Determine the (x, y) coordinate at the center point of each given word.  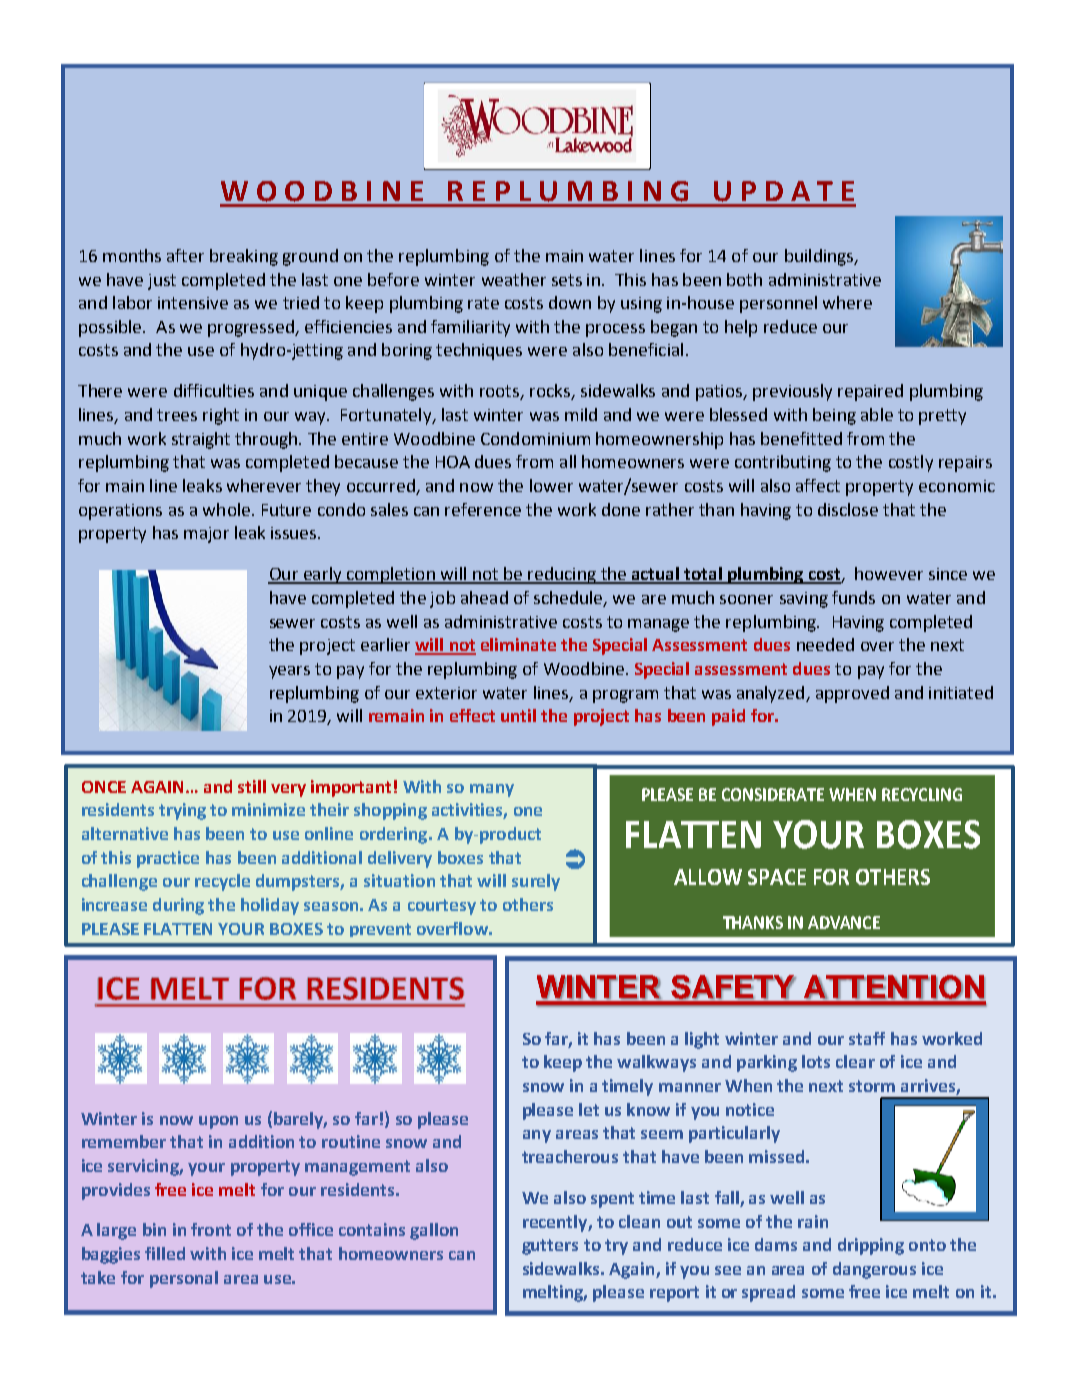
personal (184, 1279)
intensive (193, 303)
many (492, 790)
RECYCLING (922, 794)
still (252, 786)
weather (514, 279)
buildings (820, 257)
